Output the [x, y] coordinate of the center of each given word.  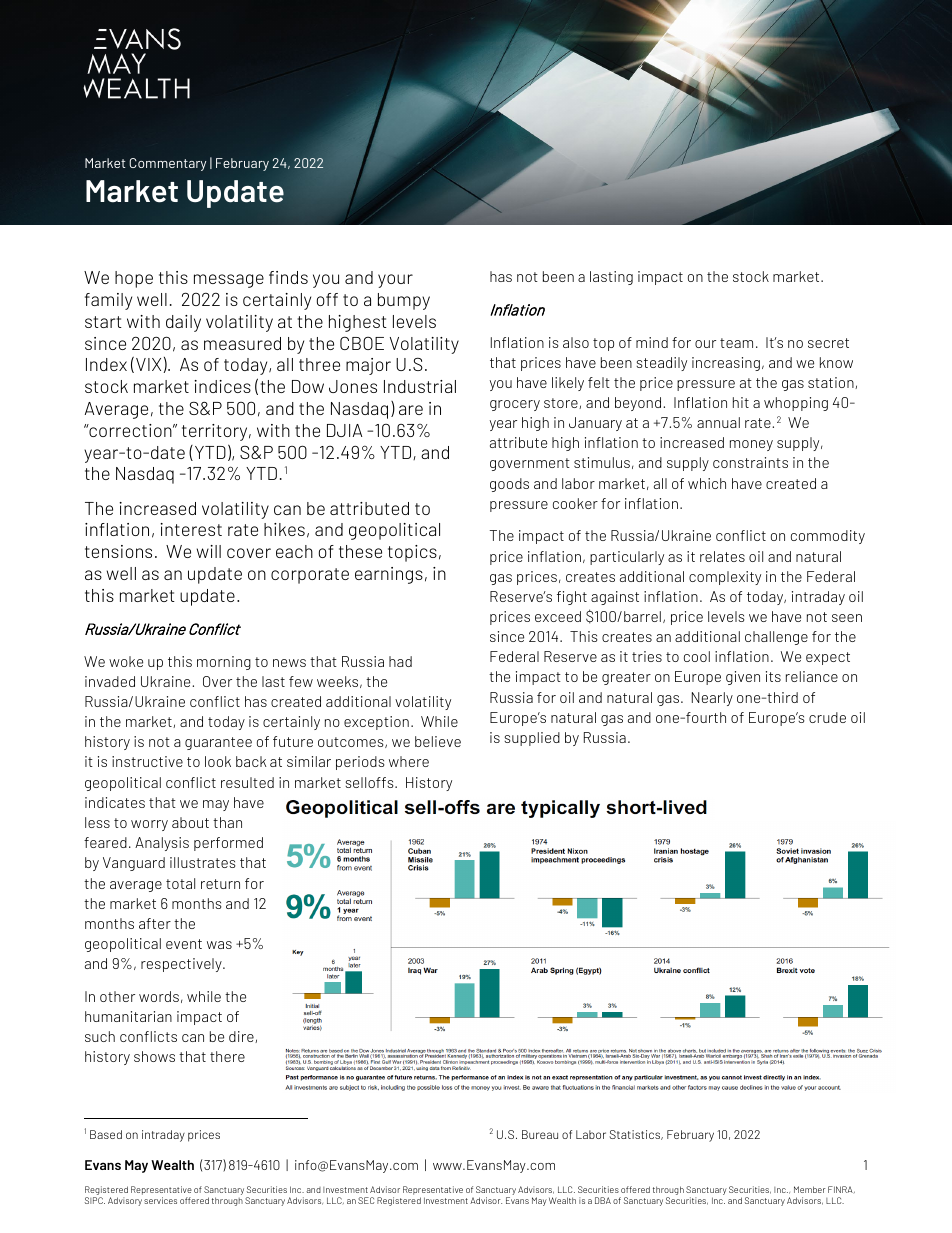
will [209, 551]
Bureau [540, 1134]
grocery [515, 405]
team [736, 343]
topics [412, 553]
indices [222, 386]
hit [741, 402]
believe [438, 741]
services [160, 1200]
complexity [725, 578]
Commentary [167, 164]
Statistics [636, 1135]
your [395, 281]
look [218, 761]
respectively [182, 965]
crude [827, 717]
